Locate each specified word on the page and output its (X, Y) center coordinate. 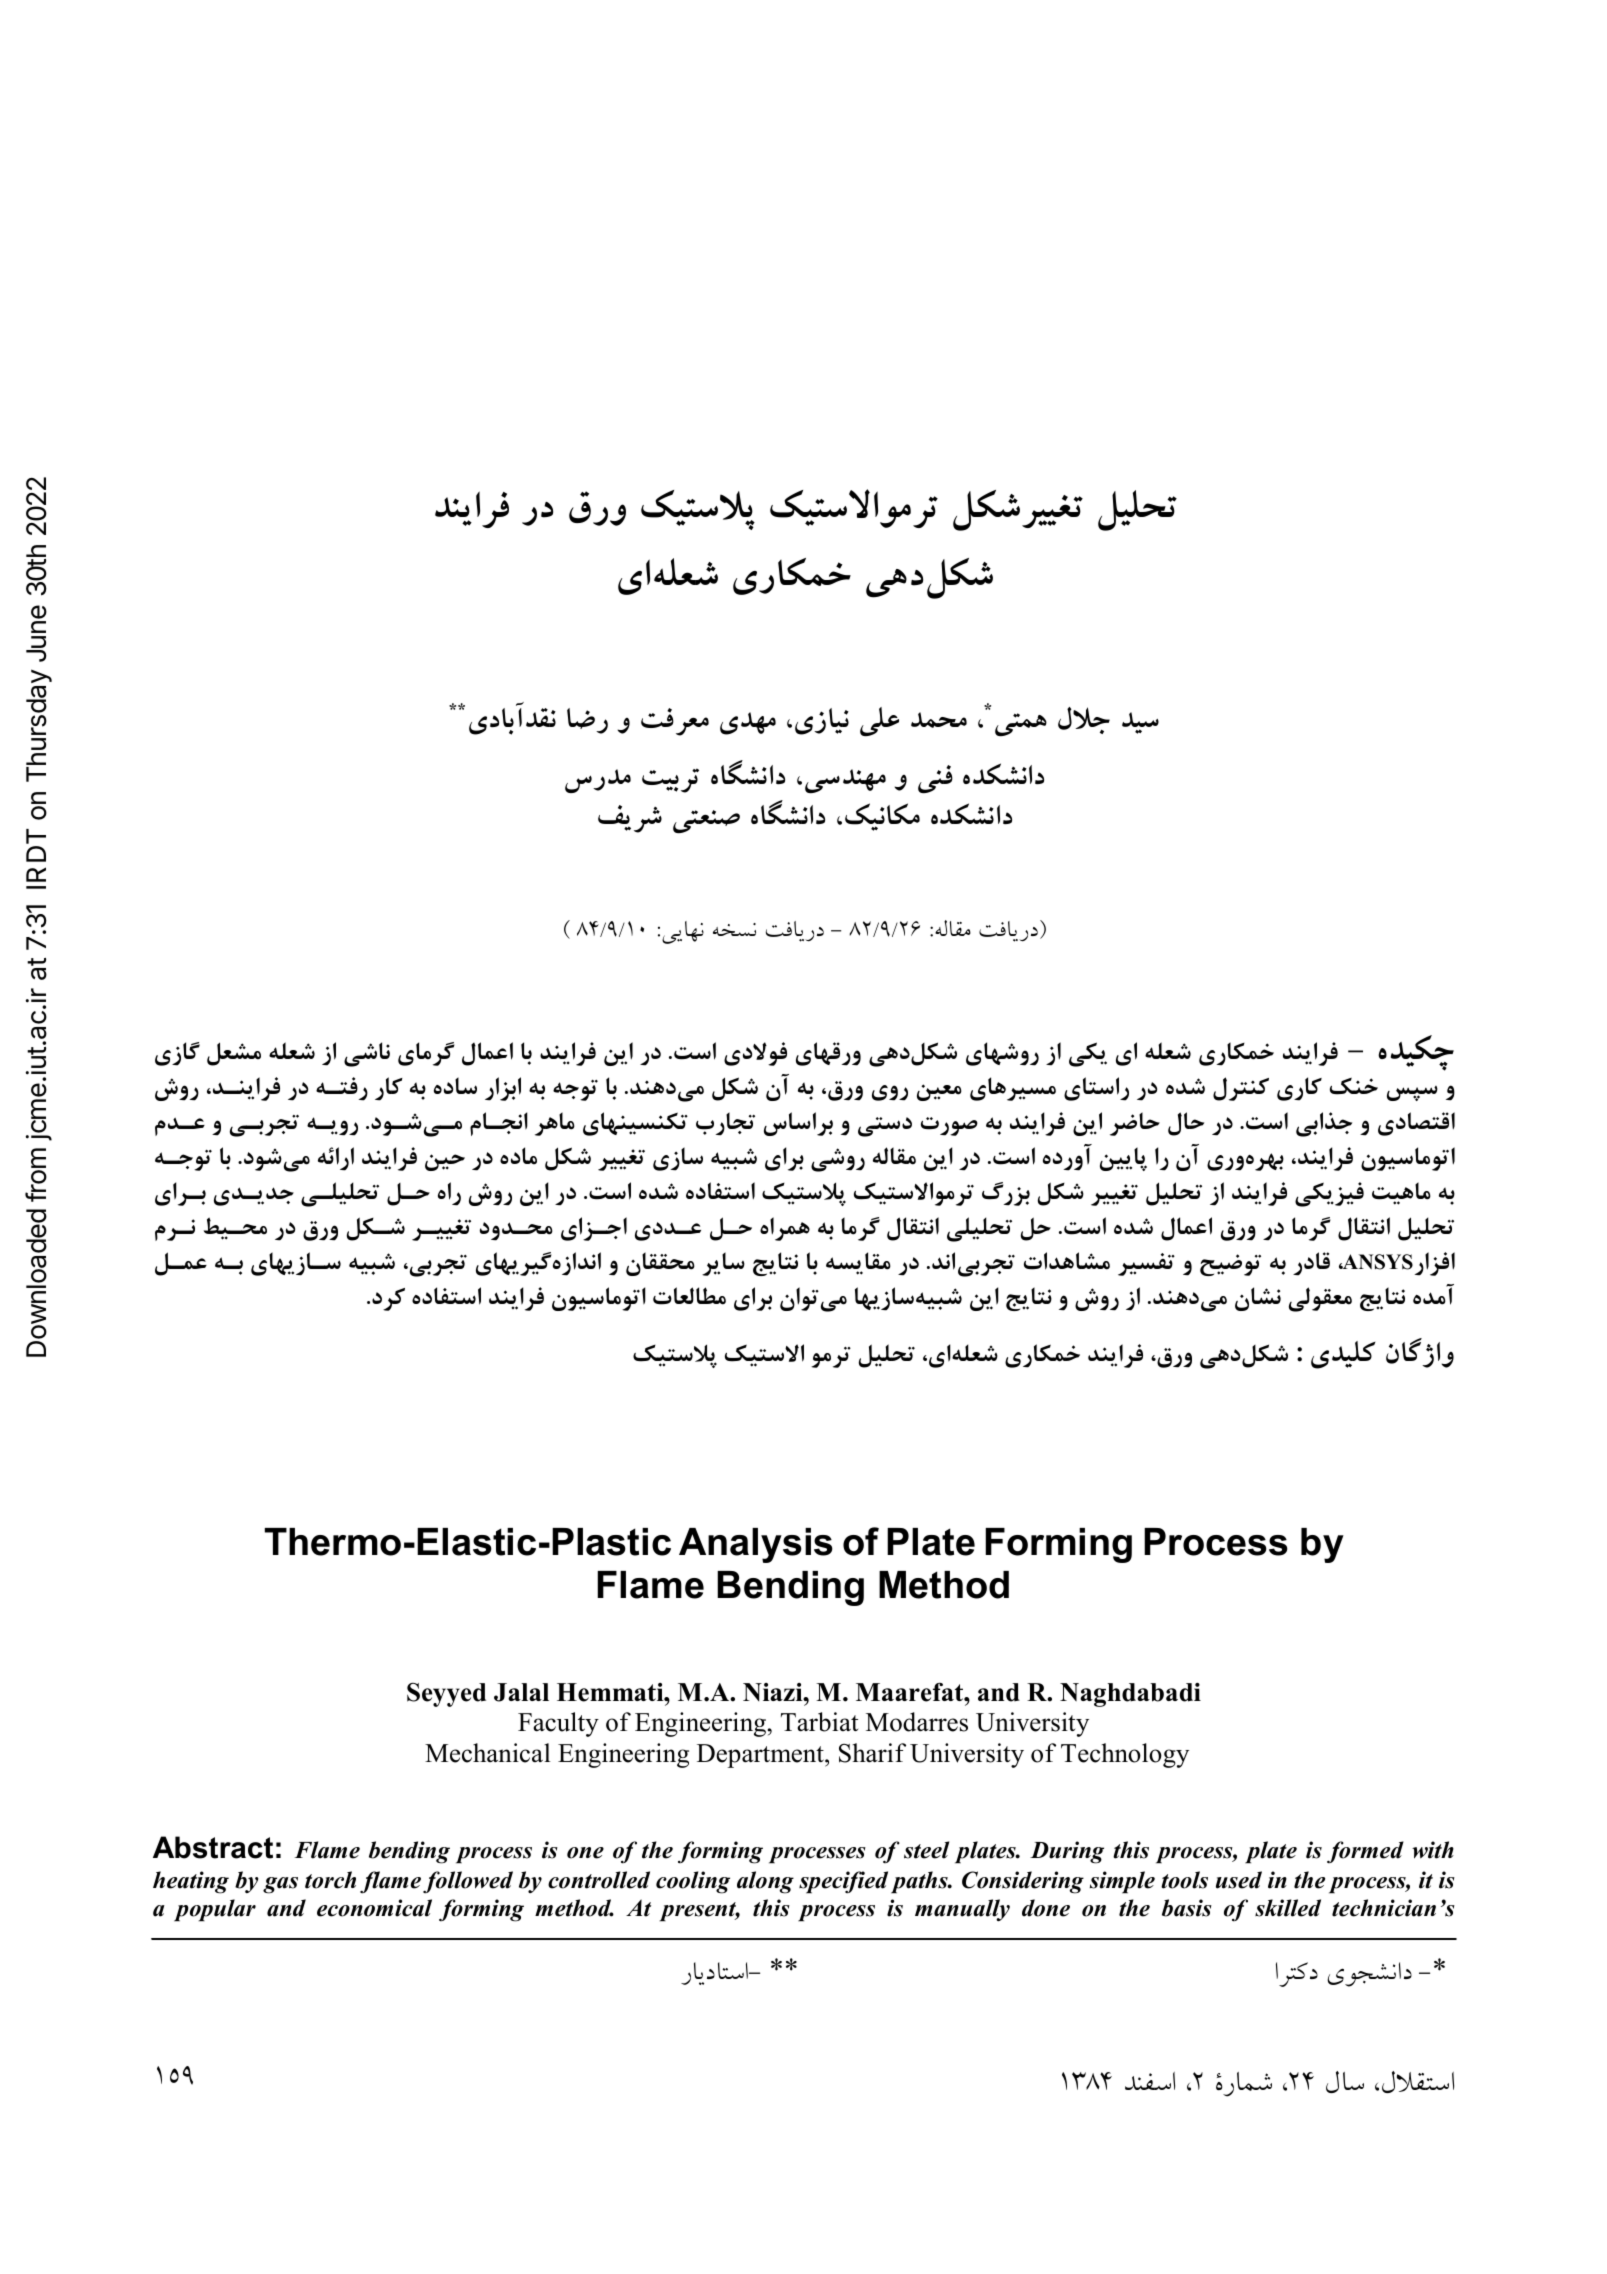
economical (374, 1908)
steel (926, 1850)
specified (843, 1882)
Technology (1125, 1755)
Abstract (213, 1847)
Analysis (756, 1545)
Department (761, 1756)
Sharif (872, 1753)
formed (1365, 1852)
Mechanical (488, 1753)
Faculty (558, 1724)
